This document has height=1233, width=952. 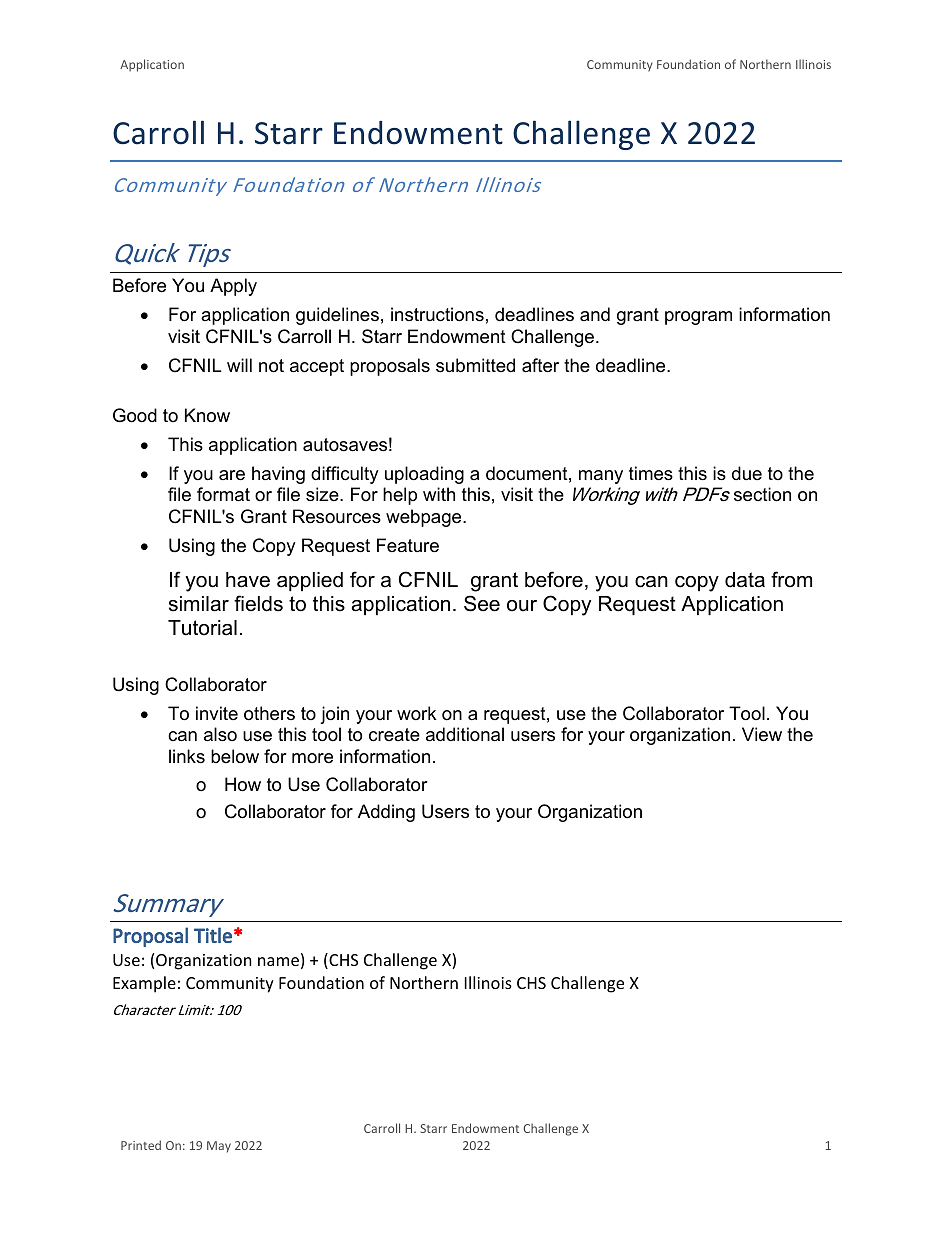 I want to click on Apply, so click(x=233, y=287).
